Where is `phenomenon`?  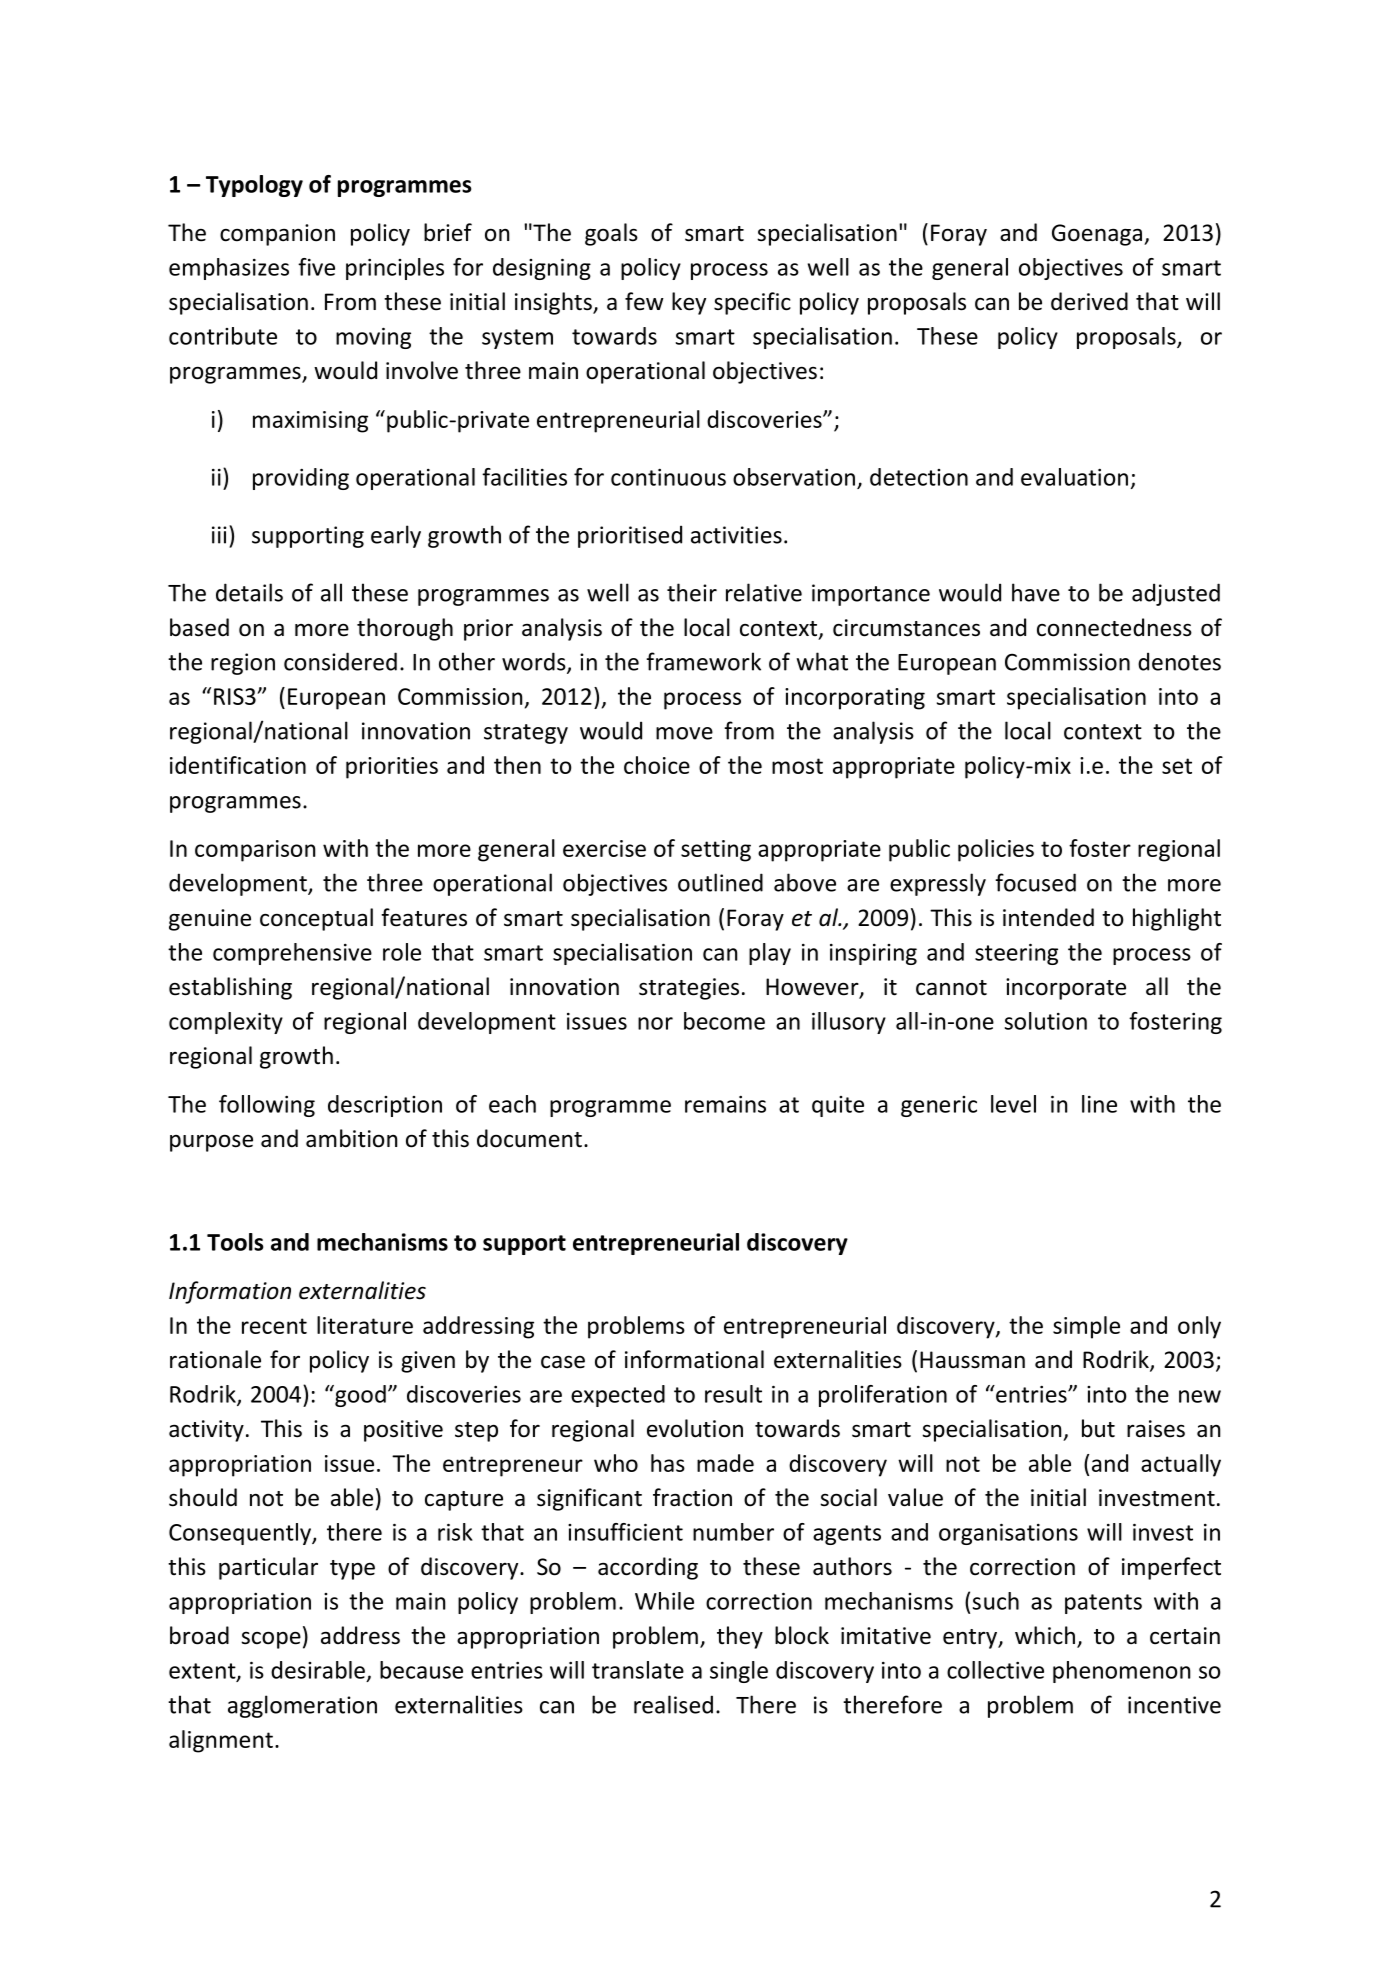
phenomenon is located at coordinates (1121, 1672).
